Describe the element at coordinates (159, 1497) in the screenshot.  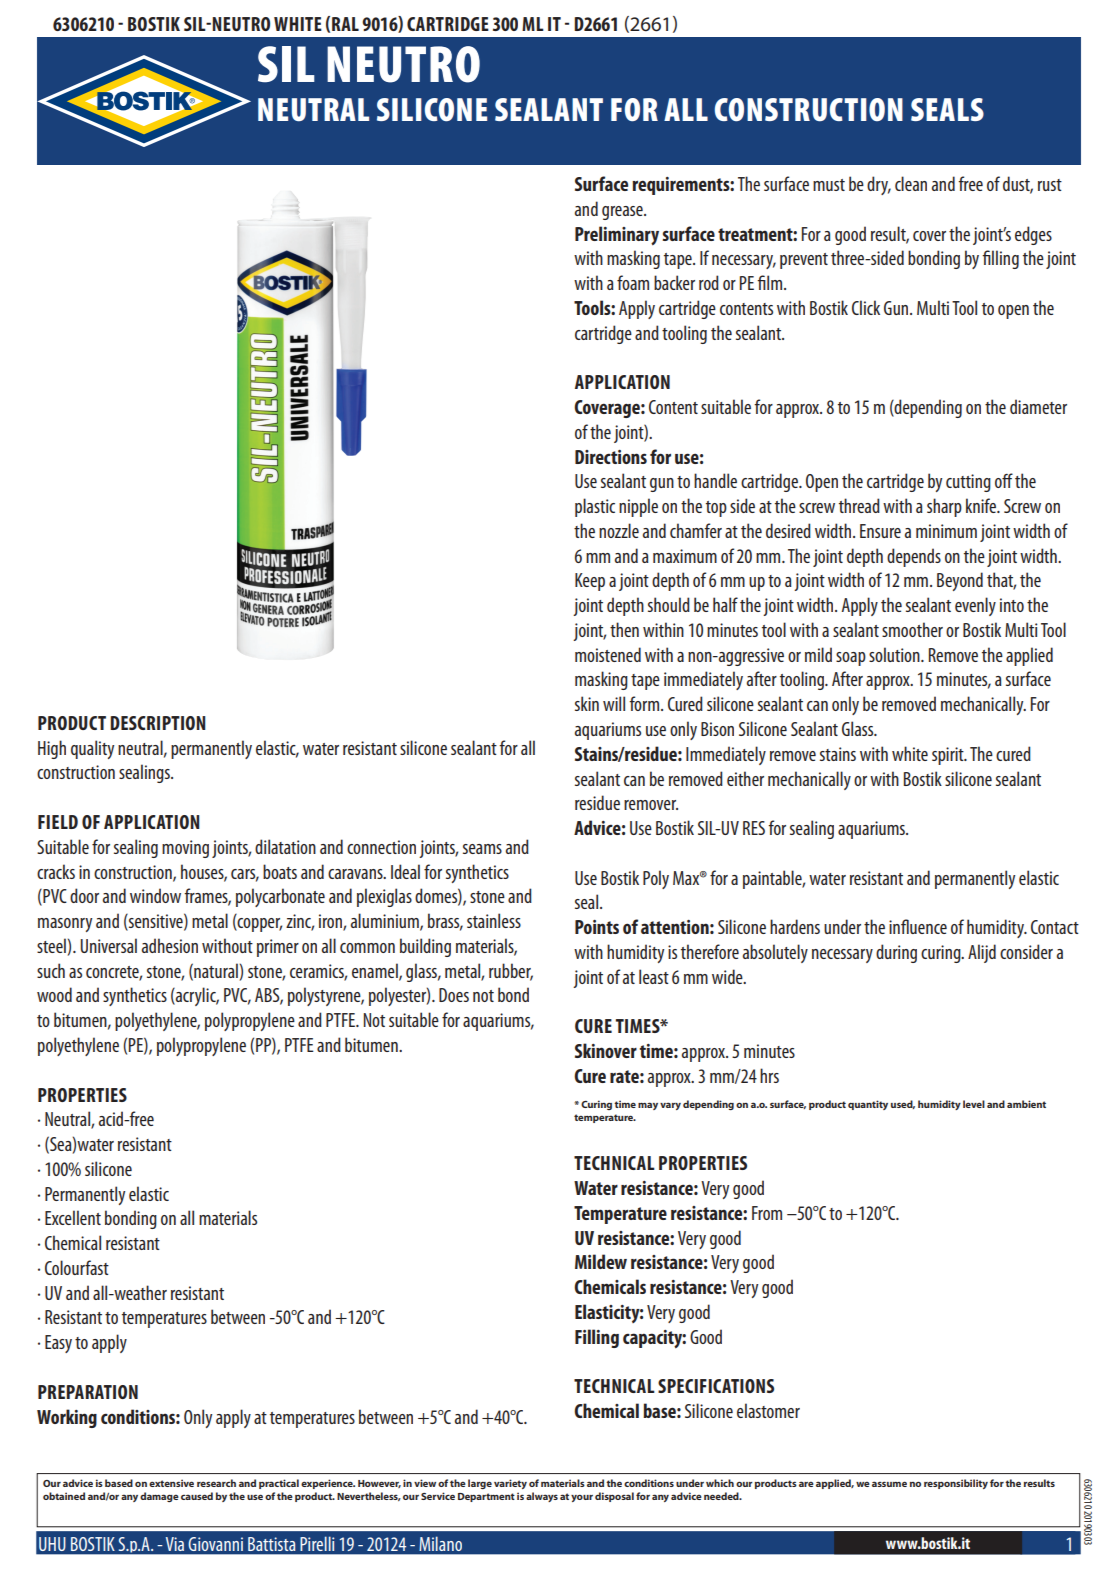
I see `damage` at that location.
